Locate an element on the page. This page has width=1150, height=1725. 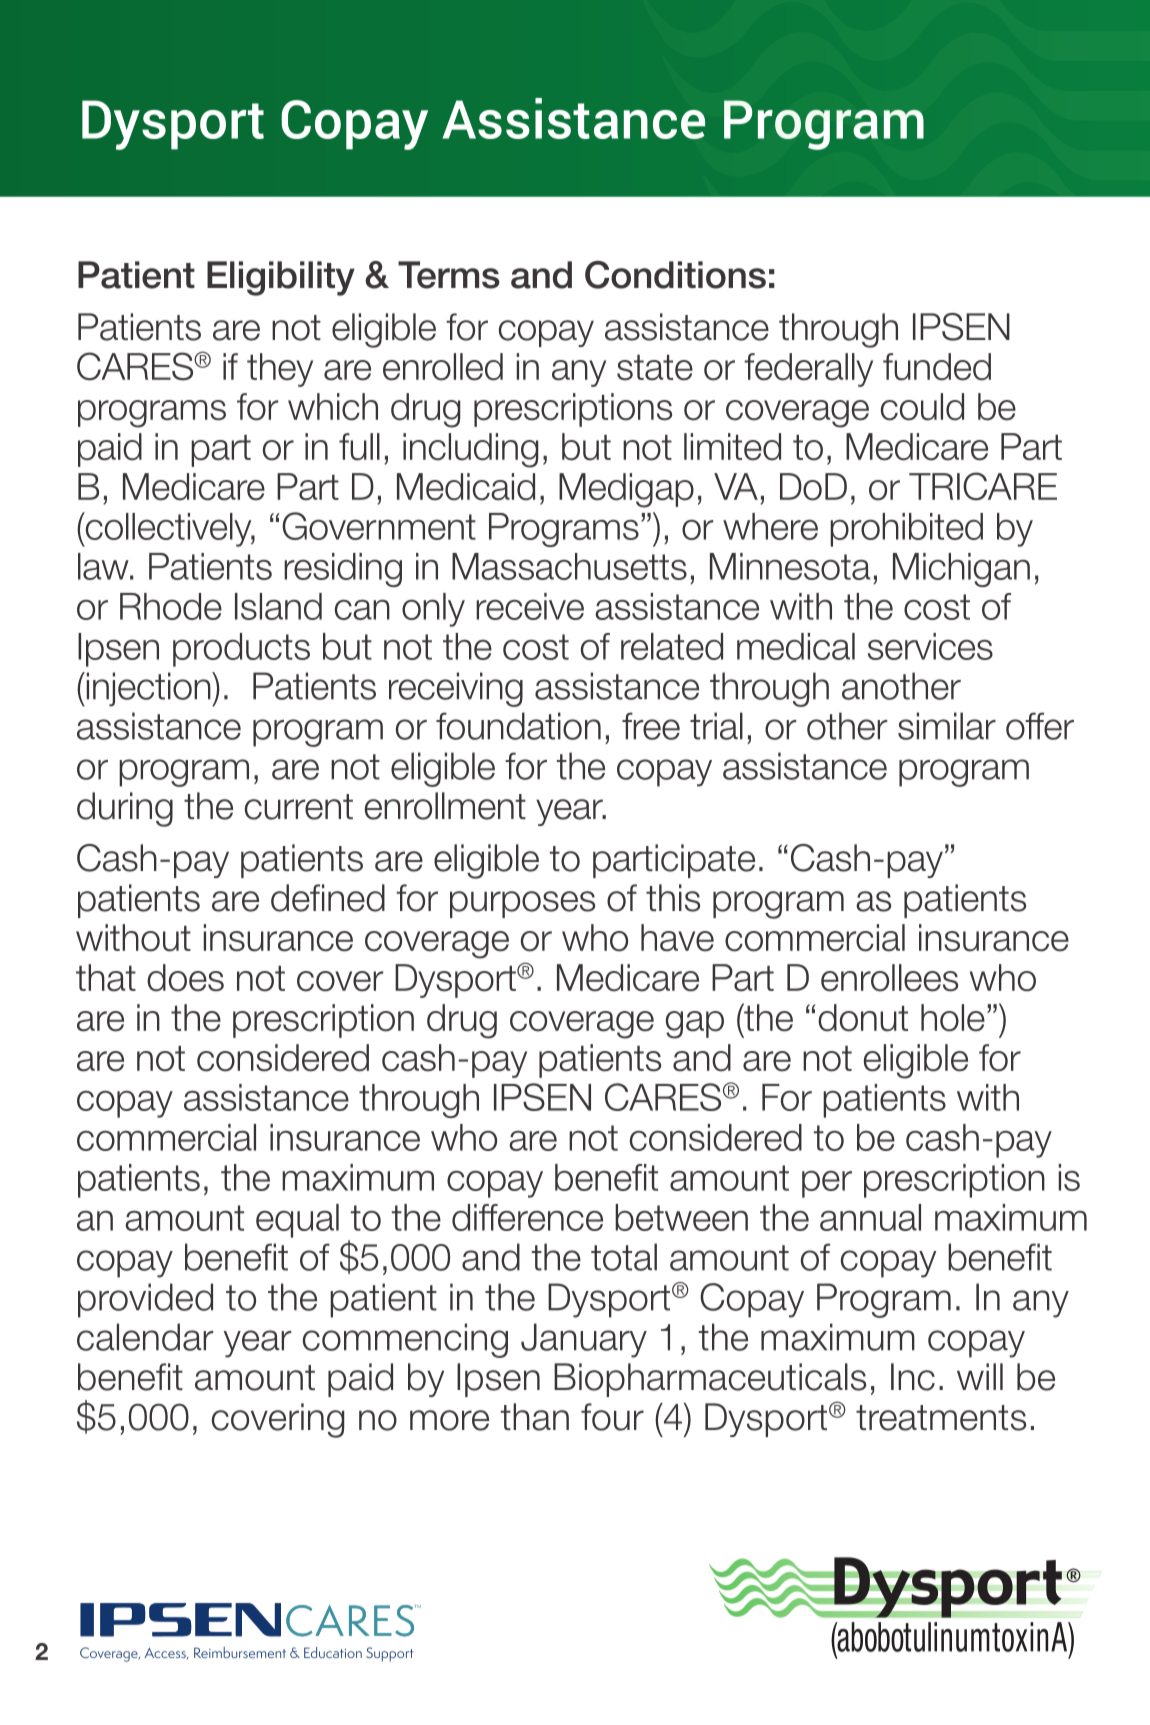
Rhode is located at coordinates (171, 606).
